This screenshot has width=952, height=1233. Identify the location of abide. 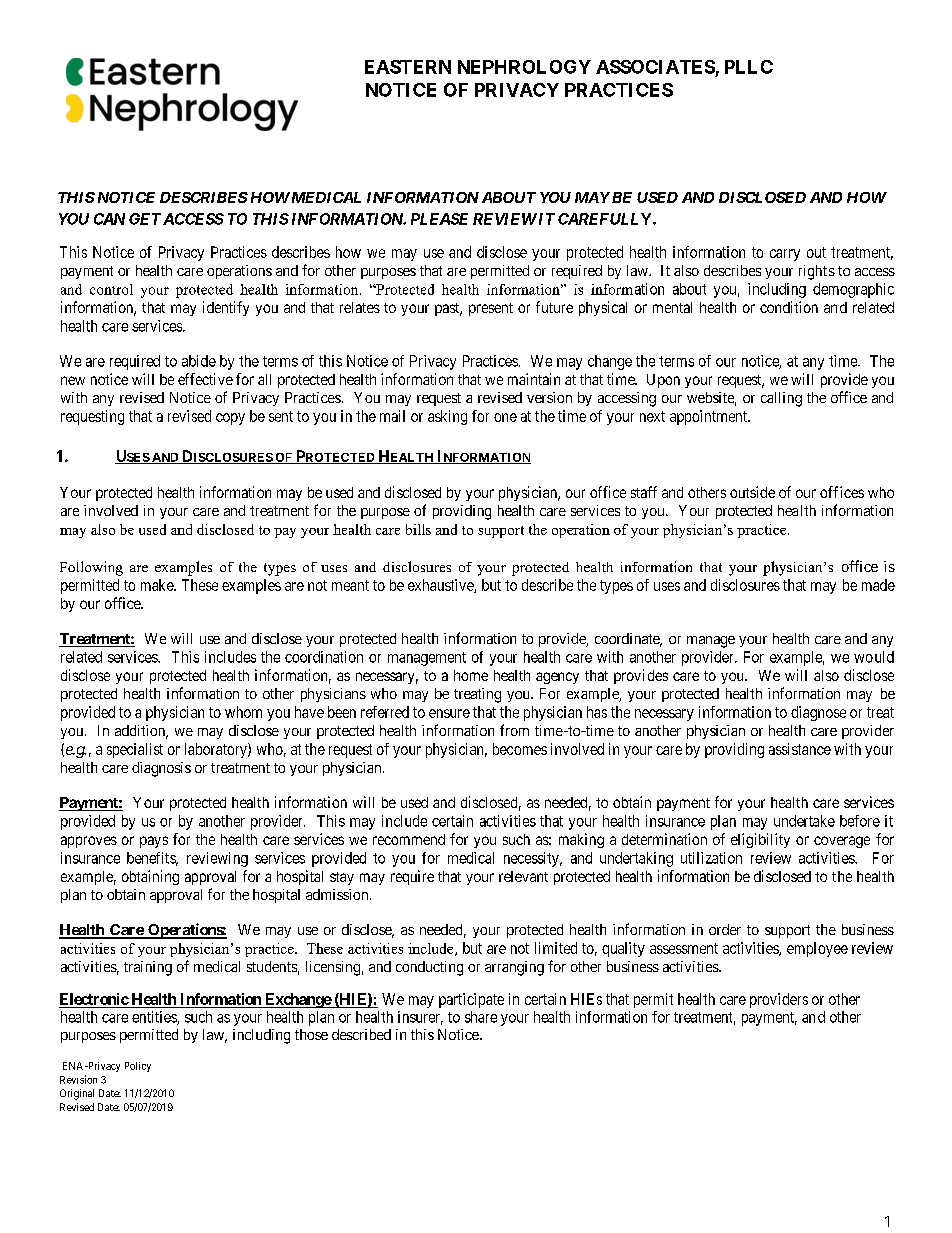
(199, 361).
